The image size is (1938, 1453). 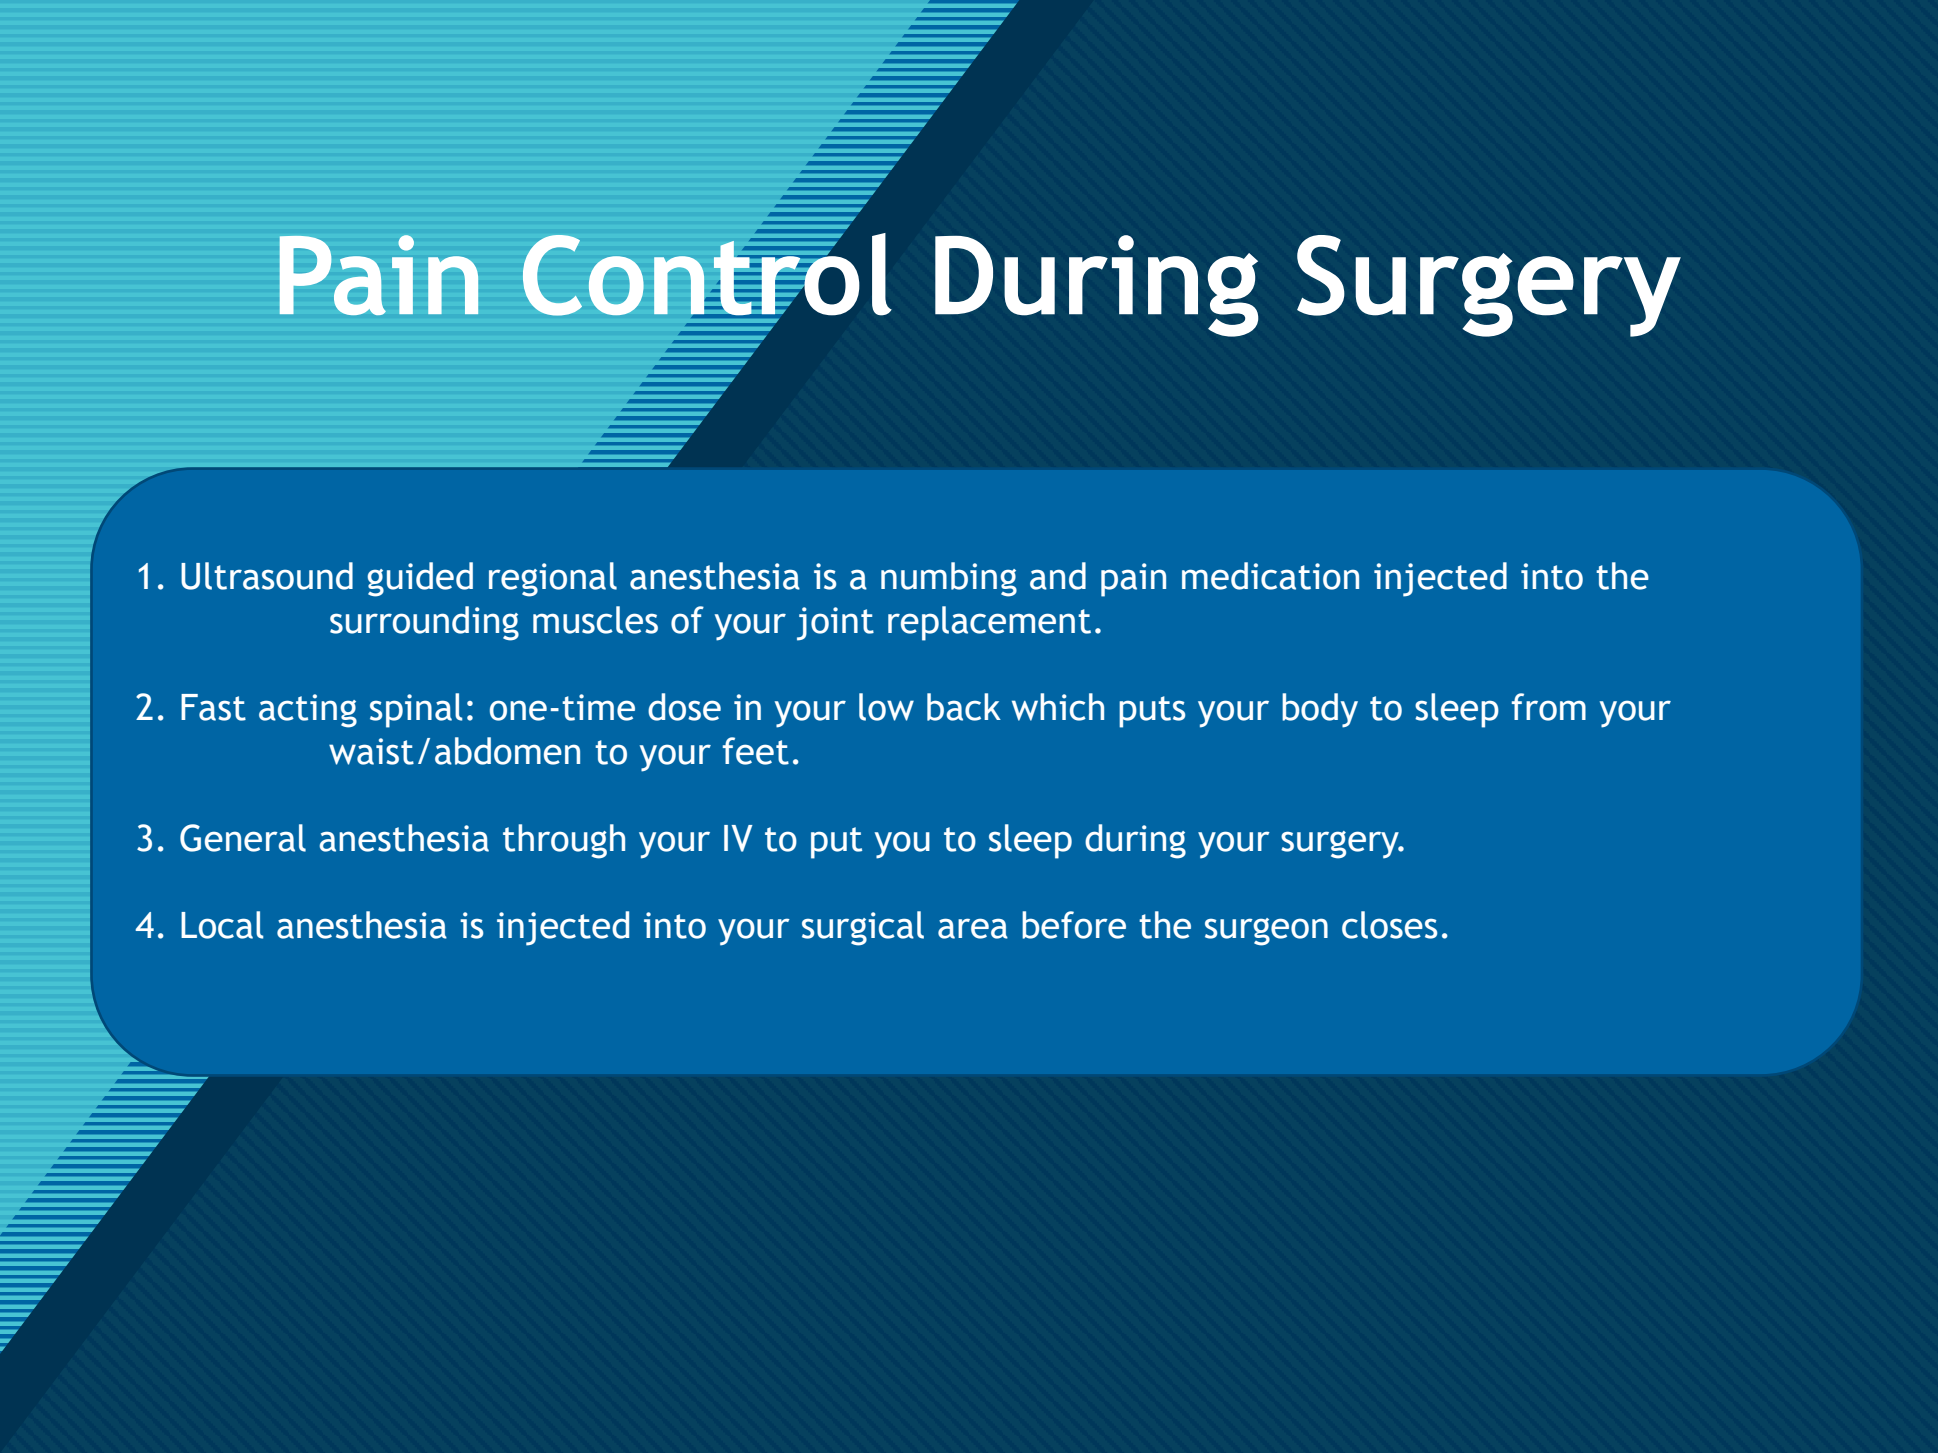 What do you see at coordinates (564, 841) in the screenshot?
I see `through` at bounding box center [564, 841].
